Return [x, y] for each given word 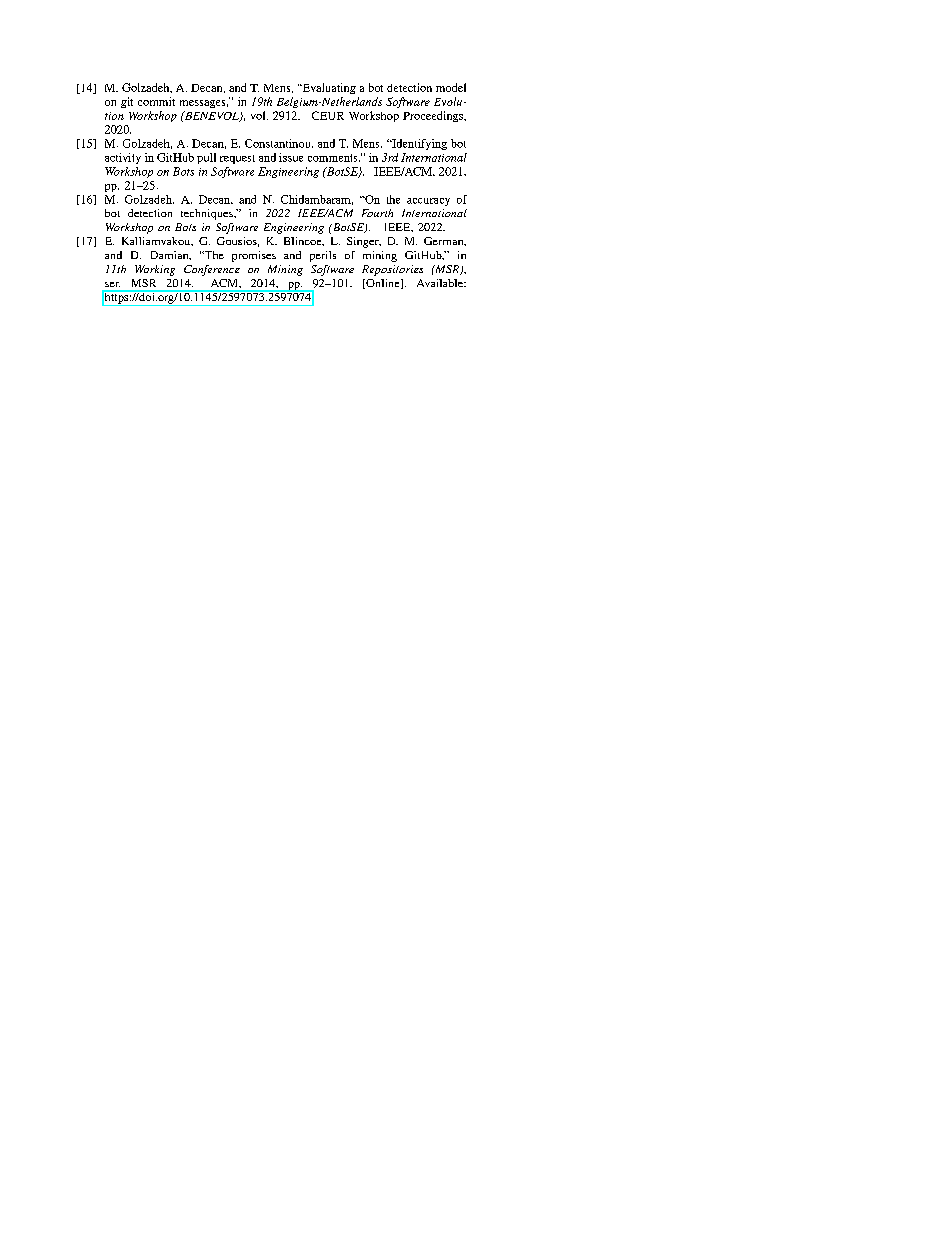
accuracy [428, 202]
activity [123, 158]
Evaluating [328, 88]
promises [254, 256]
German [445, 241]
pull [206, 158]
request [237, 159]
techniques [208, 214]
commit [156, 101]
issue [291, 157]
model [451, 87]
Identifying [418, 144]
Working [155, 270]
